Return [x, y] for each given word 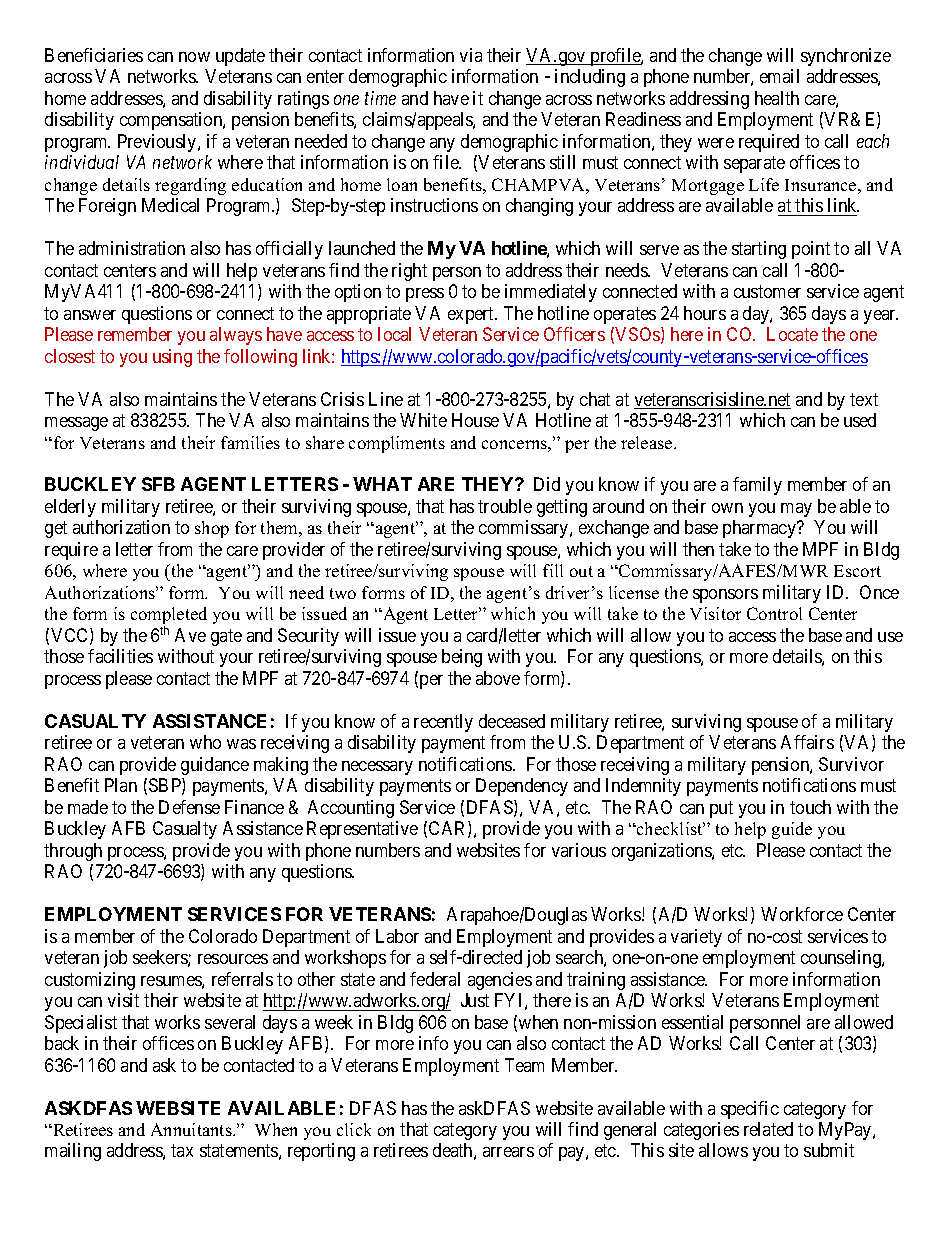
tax [182, 1151]
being [462, 658]
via [471, 55]
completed [169, 617]
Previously [158, 143]
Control [774, 613]
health [777, 98]
